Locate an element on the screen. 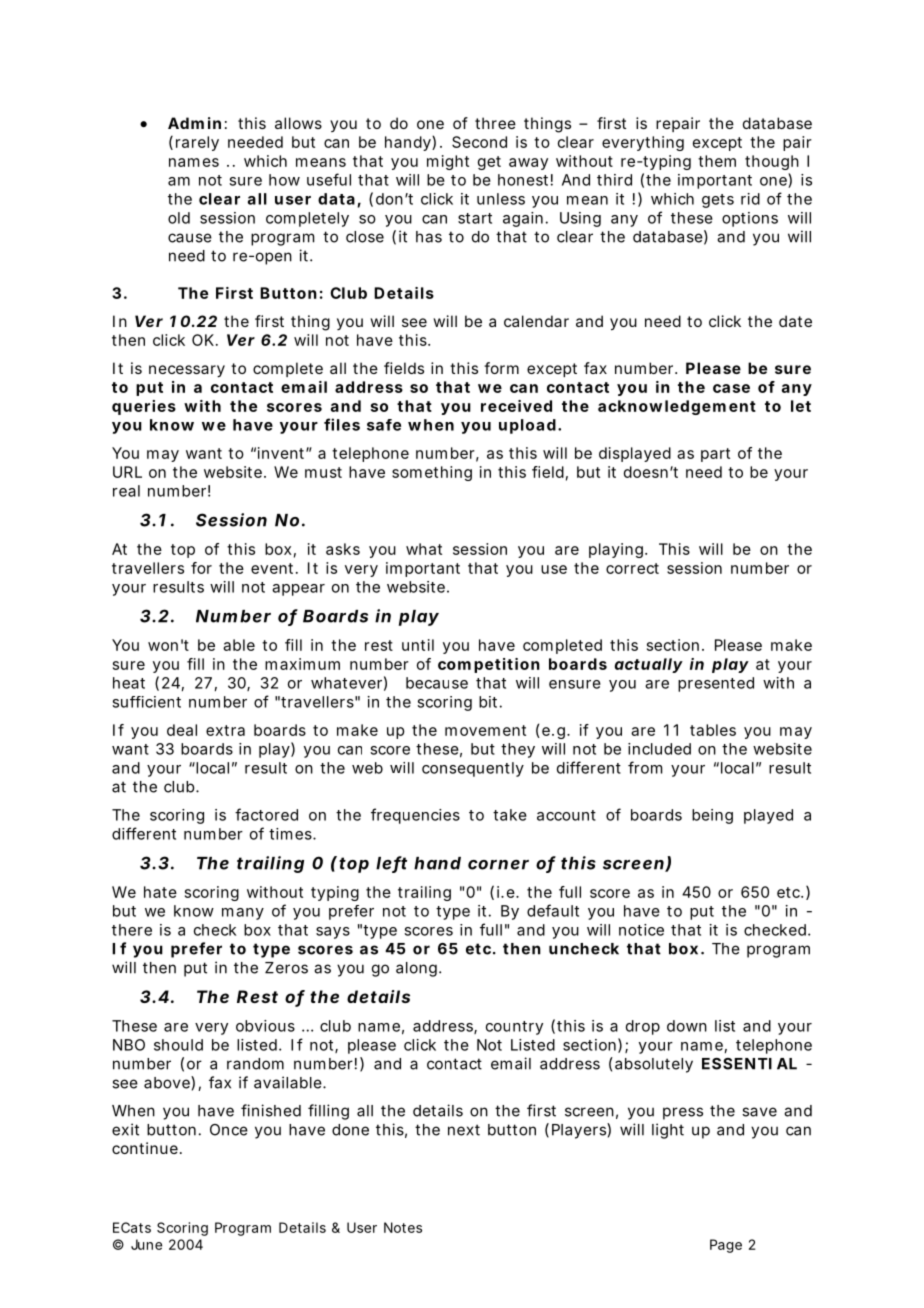 Image resolution: width=924 pixels, height=1308 pixels. presented is located at coordinates (716, 684).
